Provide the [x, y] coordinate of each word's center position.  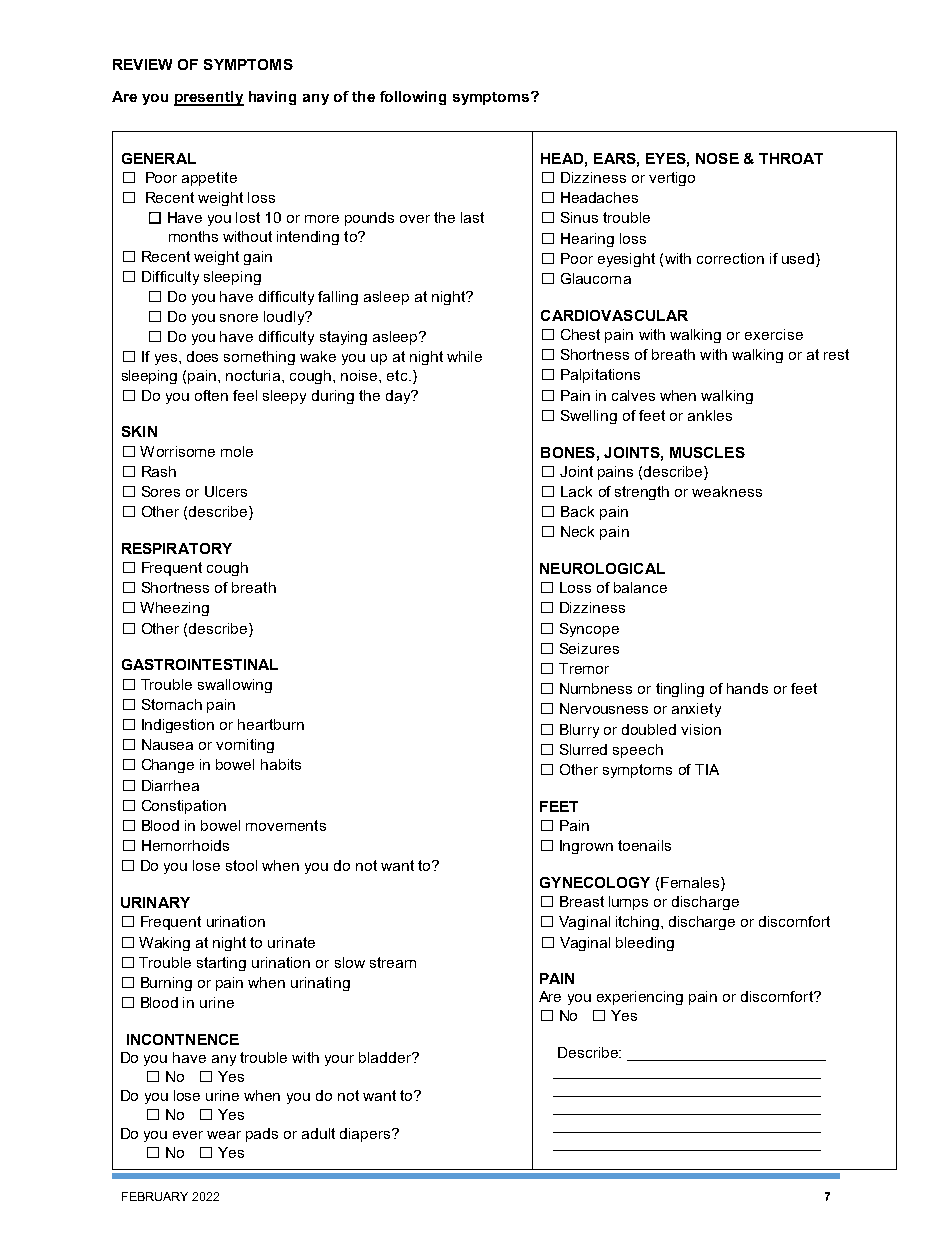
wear [224, 1135]
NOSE [717, 158]
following [413, 98]
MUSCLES [707, 452]
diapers [366, 1135]
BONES [568, 452]
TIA [707, 769]
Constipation [184, 807]
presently [209, 98]
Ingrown [586, 847]
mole [237, 451]
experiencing [640, 998]
